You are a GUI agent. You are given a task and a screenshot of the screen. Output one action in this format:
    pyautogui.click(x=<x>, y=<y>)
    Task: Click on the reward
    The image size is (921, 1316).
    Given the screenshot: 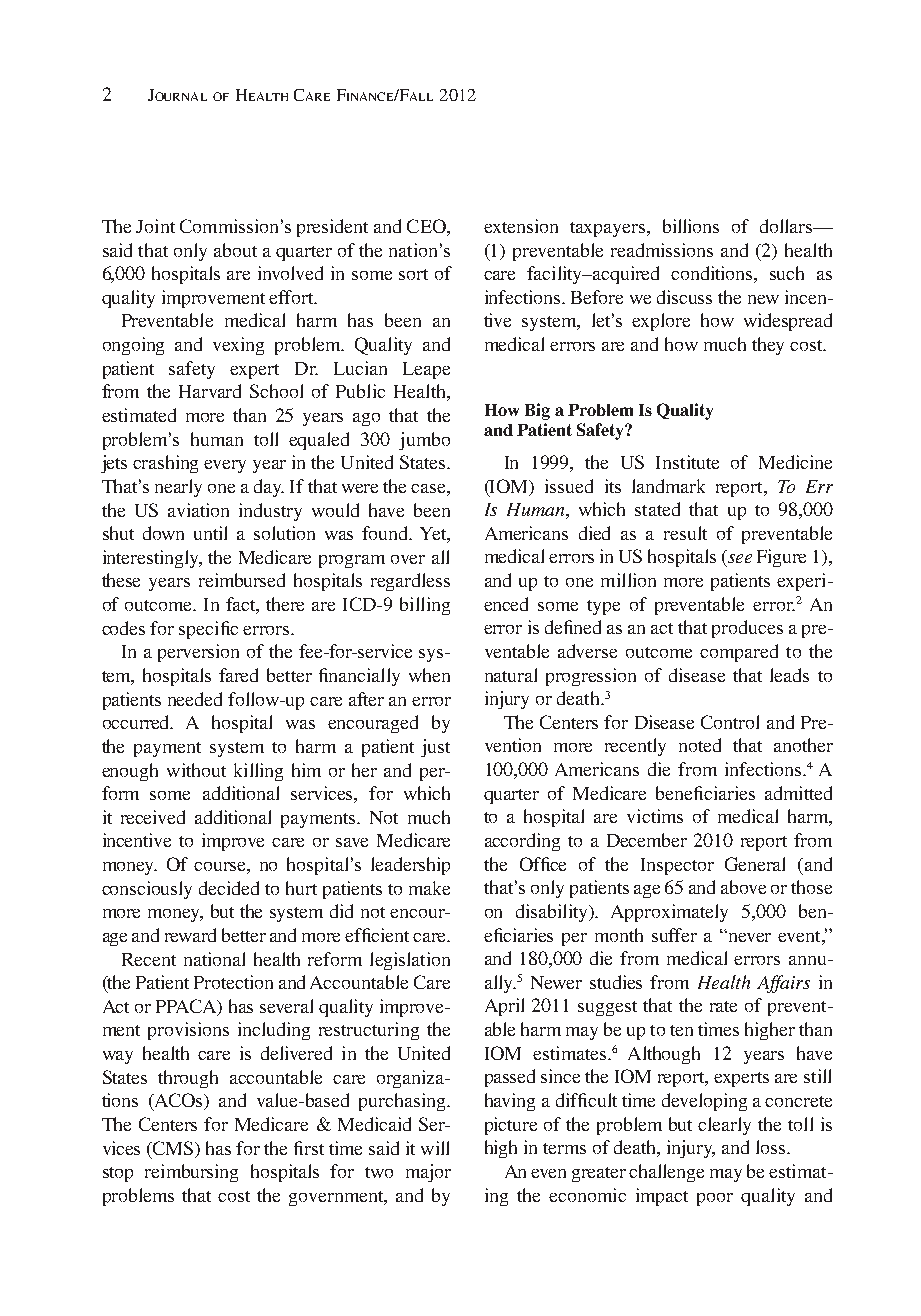 What is the action you would take?
    pyautogui.click(x=190, y=935)
